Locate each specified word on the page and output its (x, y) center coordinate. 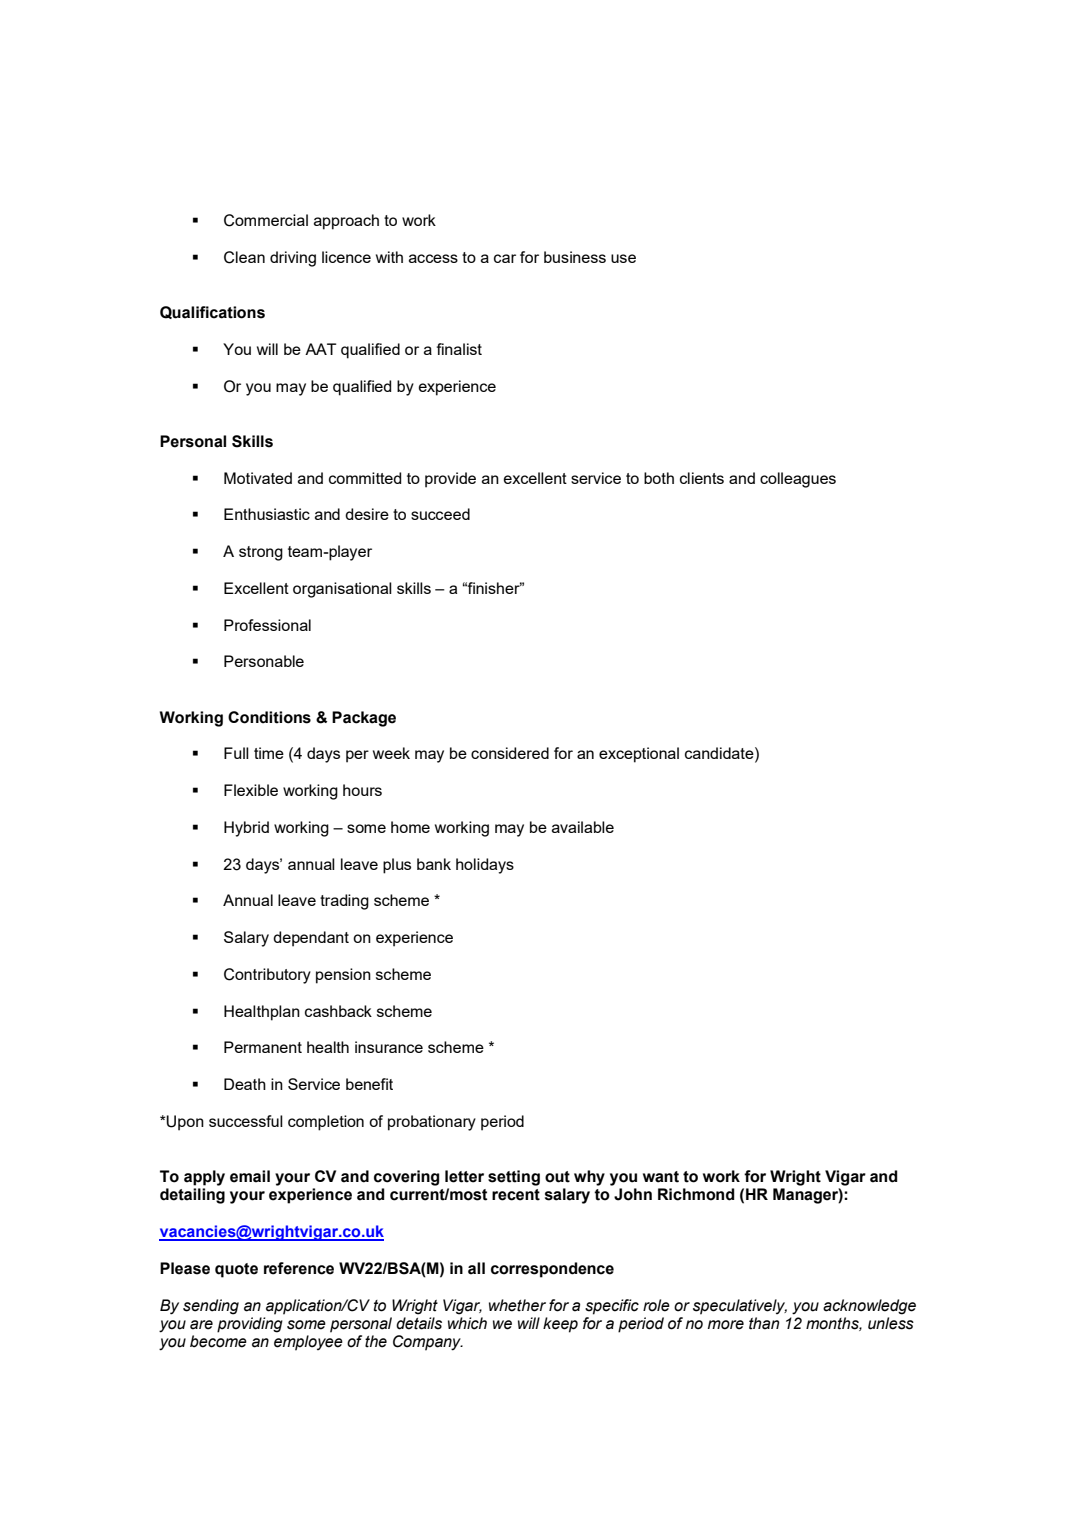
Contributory (267, 976)
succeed (440, 514)
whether (517, 1305)
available (583, 827)
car (505, 258)
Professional (267, 625)
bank (434, 864)
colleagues (798, 480)
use (623, 258)
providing (250, 1325)
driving (293, 259)
